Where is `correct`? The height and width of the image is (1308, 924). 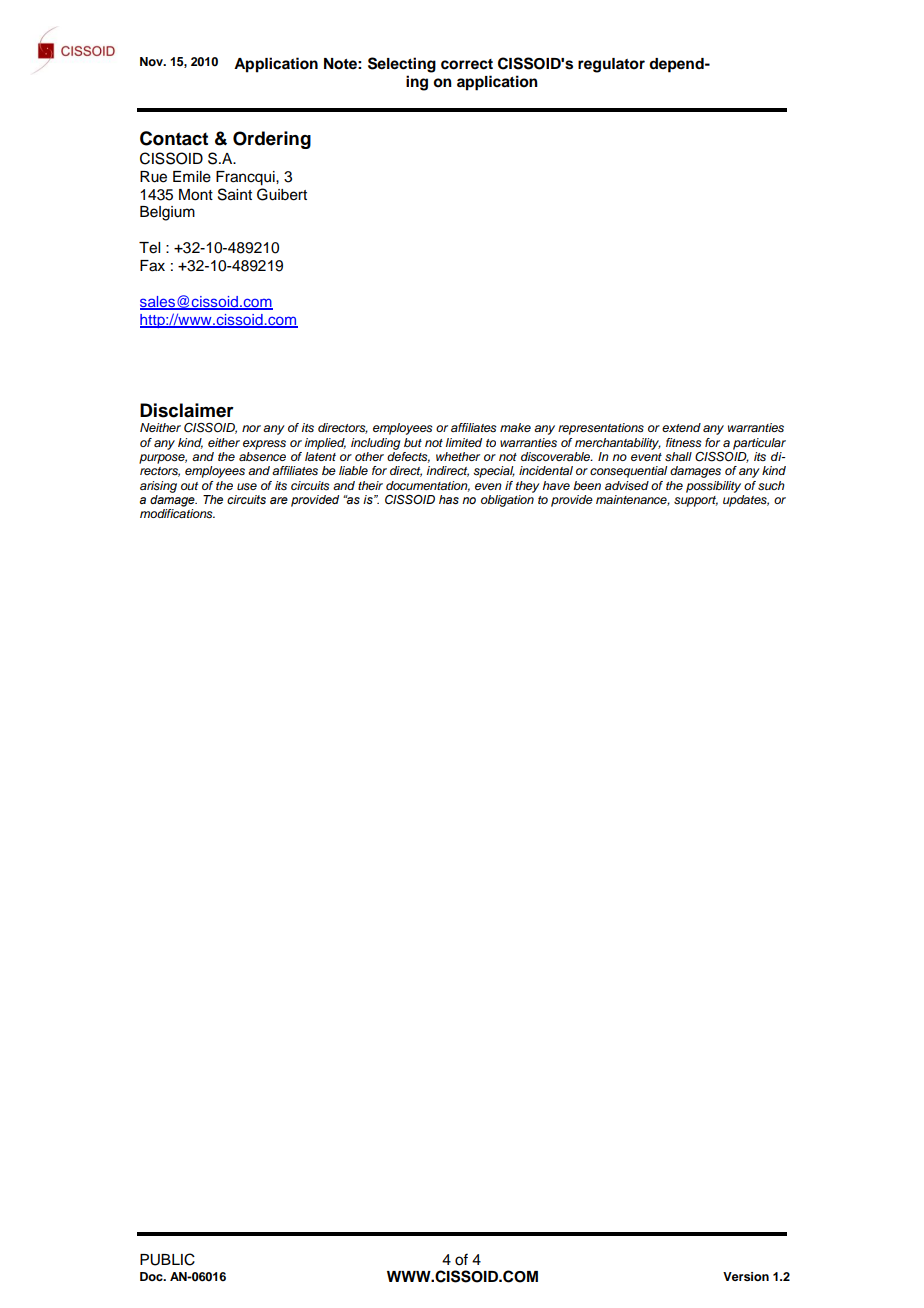
correct is located at coordinates (467, 64).
